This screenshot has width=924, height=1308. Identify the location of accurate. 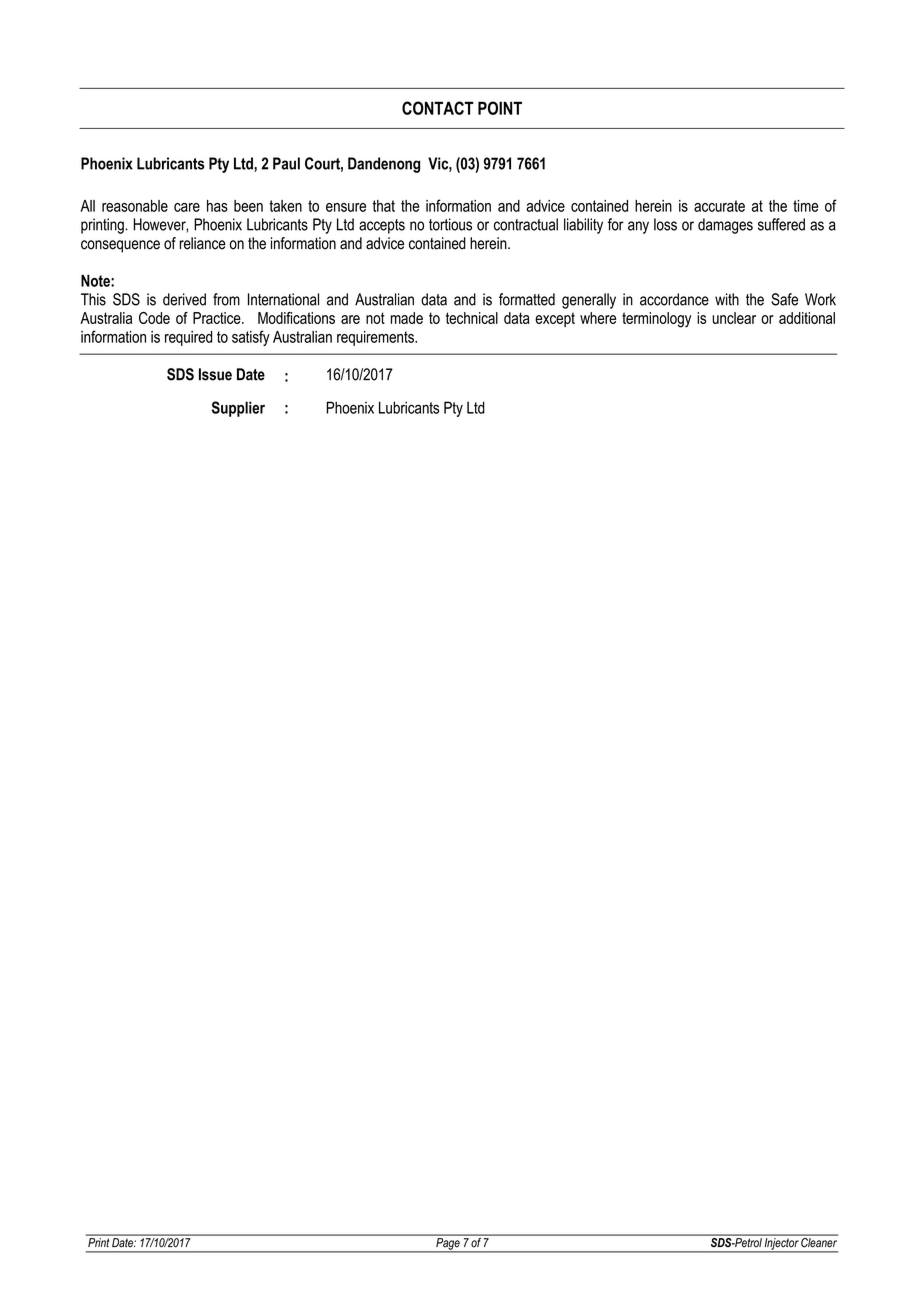
(719, 206).
